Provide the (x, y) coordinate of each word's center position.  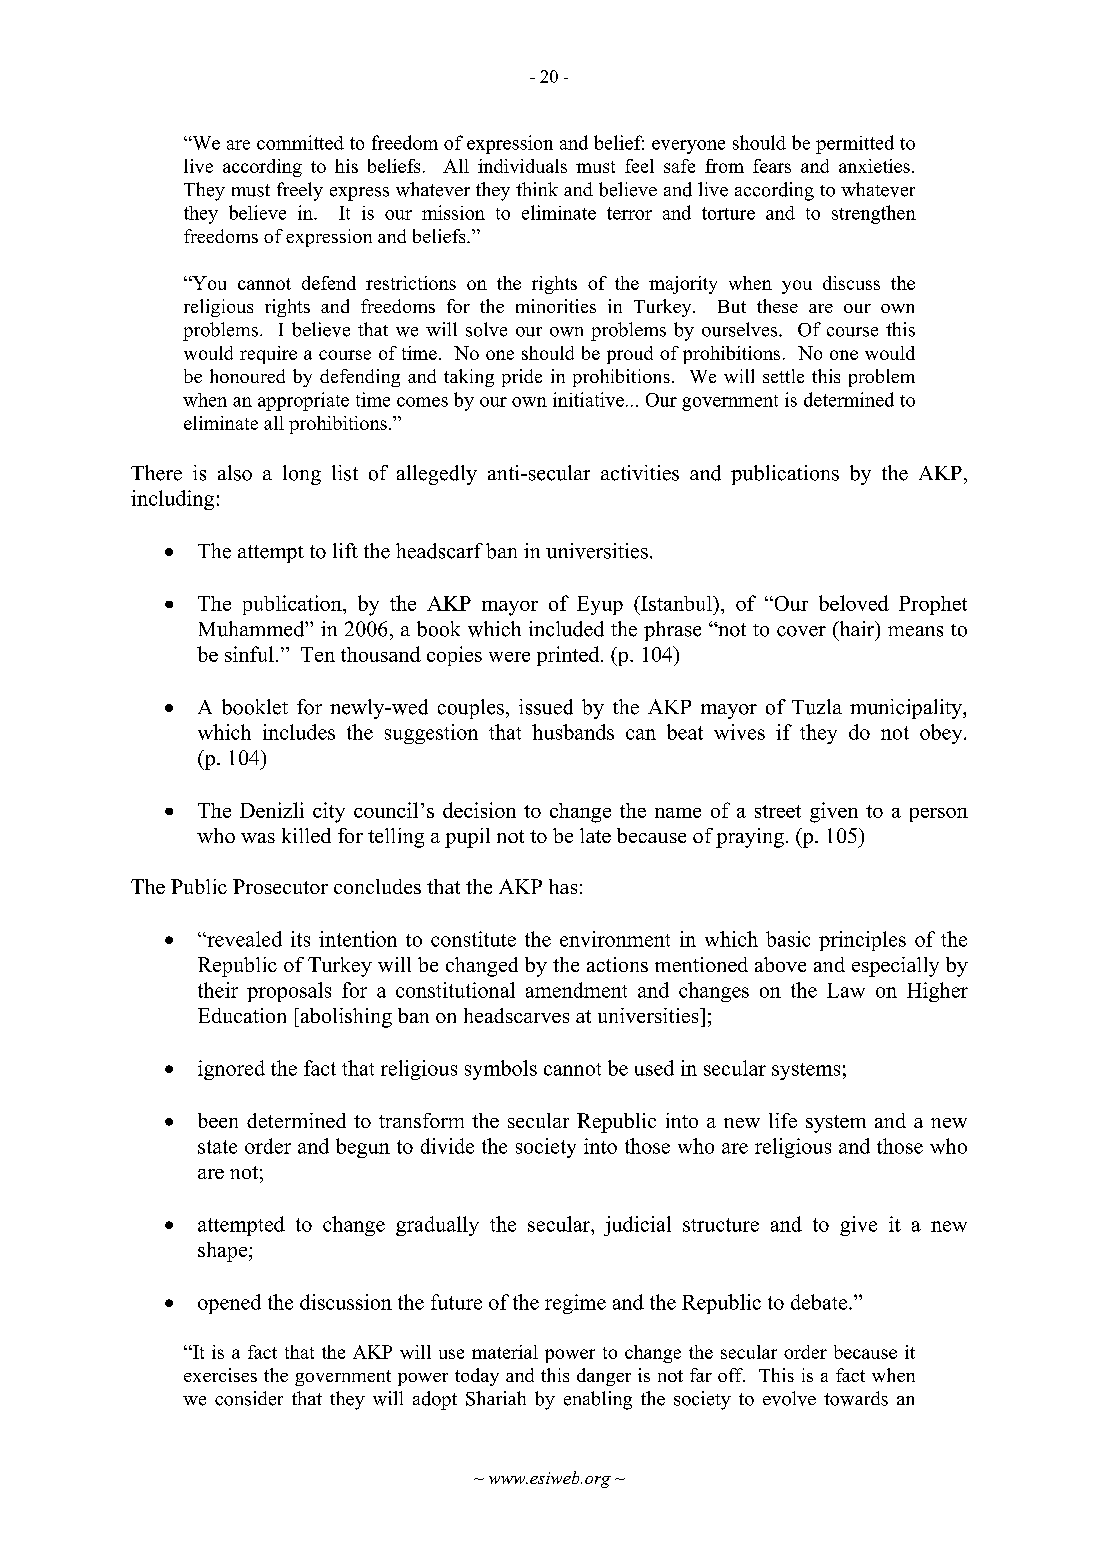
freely (300, 191)
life (783, 1120)
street (778, 811)
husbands (573, 732)
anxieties (874, 166)
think (537, 189)
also (235, 473)
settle (783, 376)
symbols (501, 1070)
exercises (220, 1375)
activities (640, 473)
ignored (231, 1070)
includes (299, 732)
